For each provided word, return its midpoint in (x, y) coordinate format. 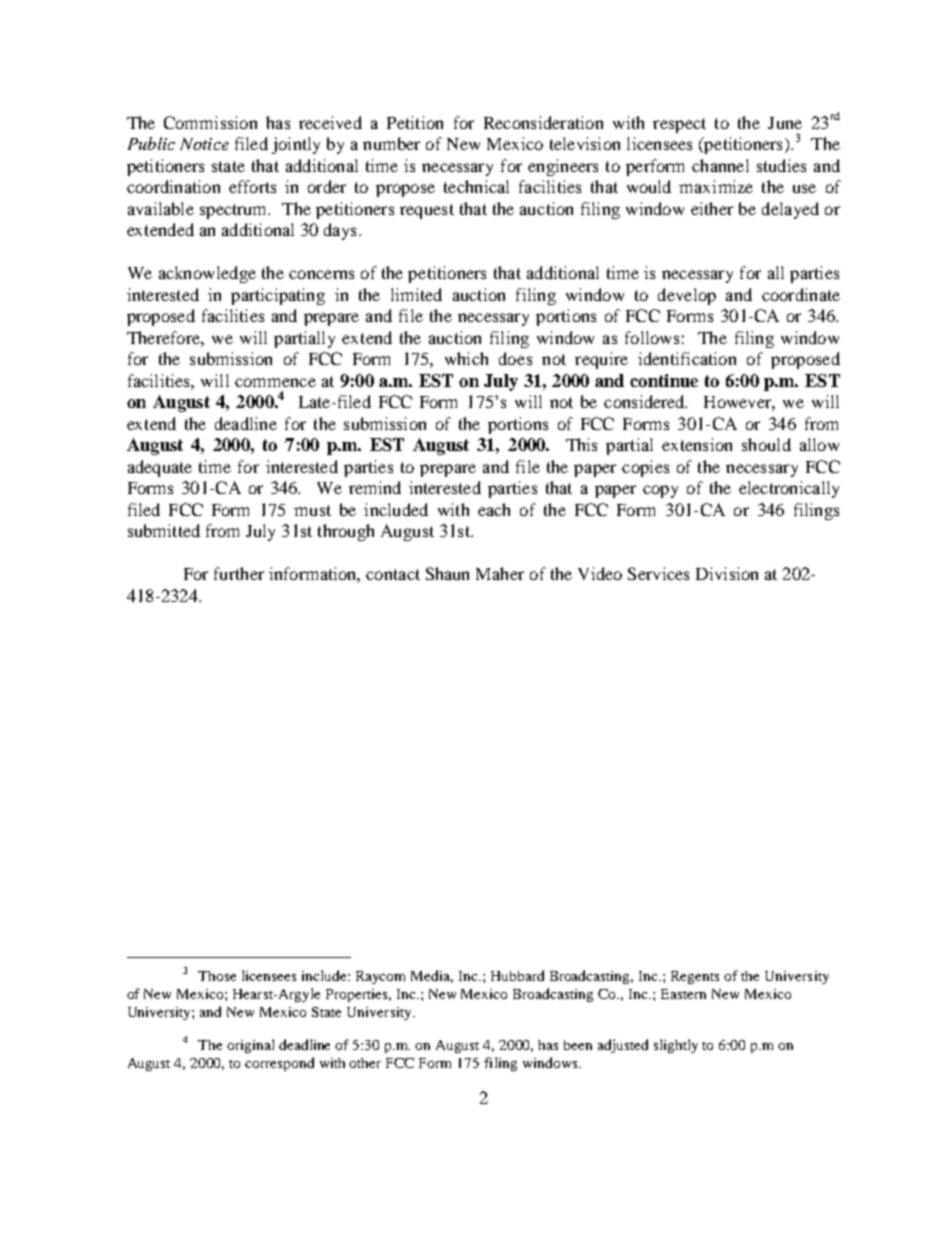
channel (720, 165)
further (239, 573)
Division (727, 573)
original (250, 1046)
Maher (500, 573)
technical (476, 186)
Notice (204, 144)
